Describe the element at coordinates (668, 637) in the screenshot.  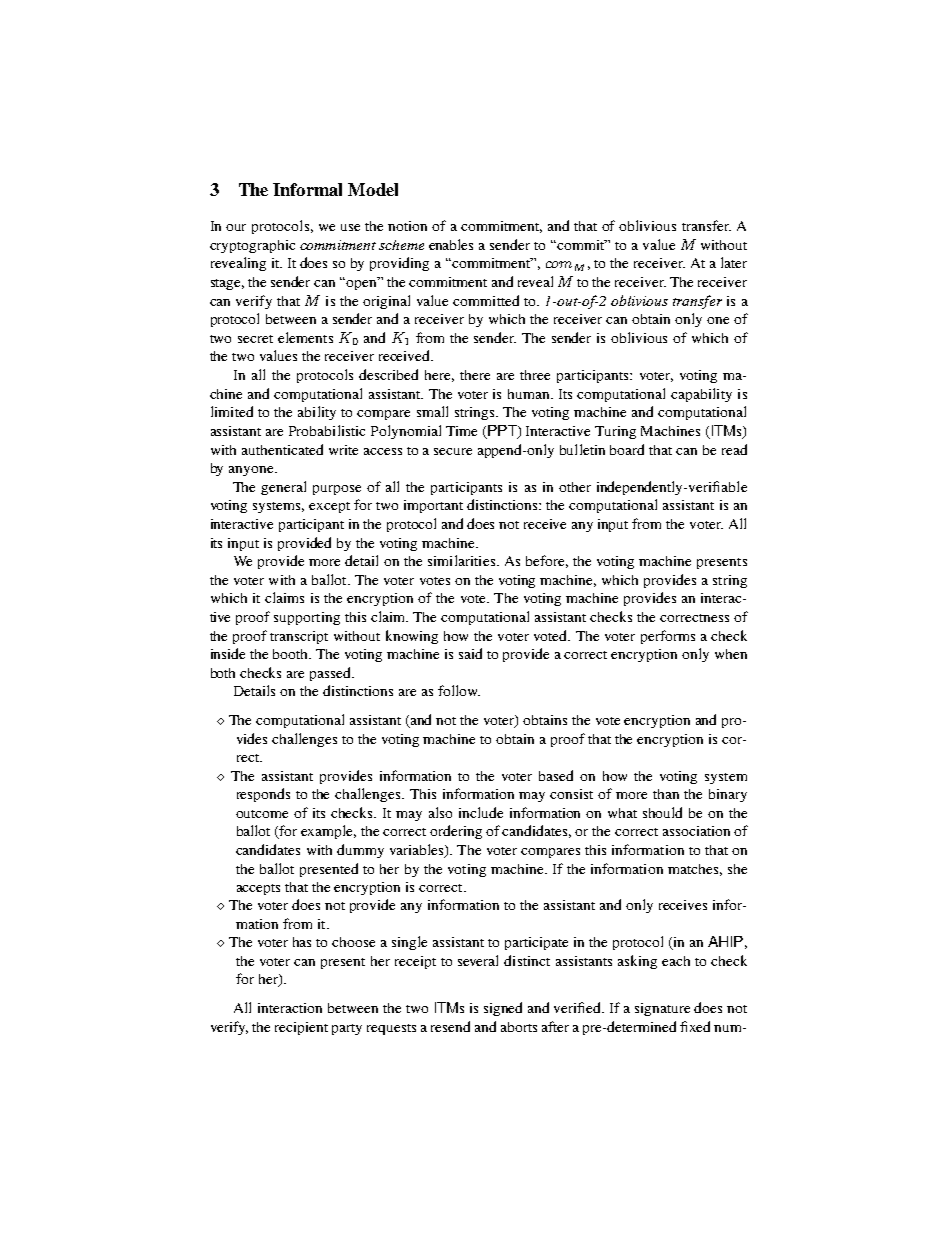
I see `performs` at that location.
